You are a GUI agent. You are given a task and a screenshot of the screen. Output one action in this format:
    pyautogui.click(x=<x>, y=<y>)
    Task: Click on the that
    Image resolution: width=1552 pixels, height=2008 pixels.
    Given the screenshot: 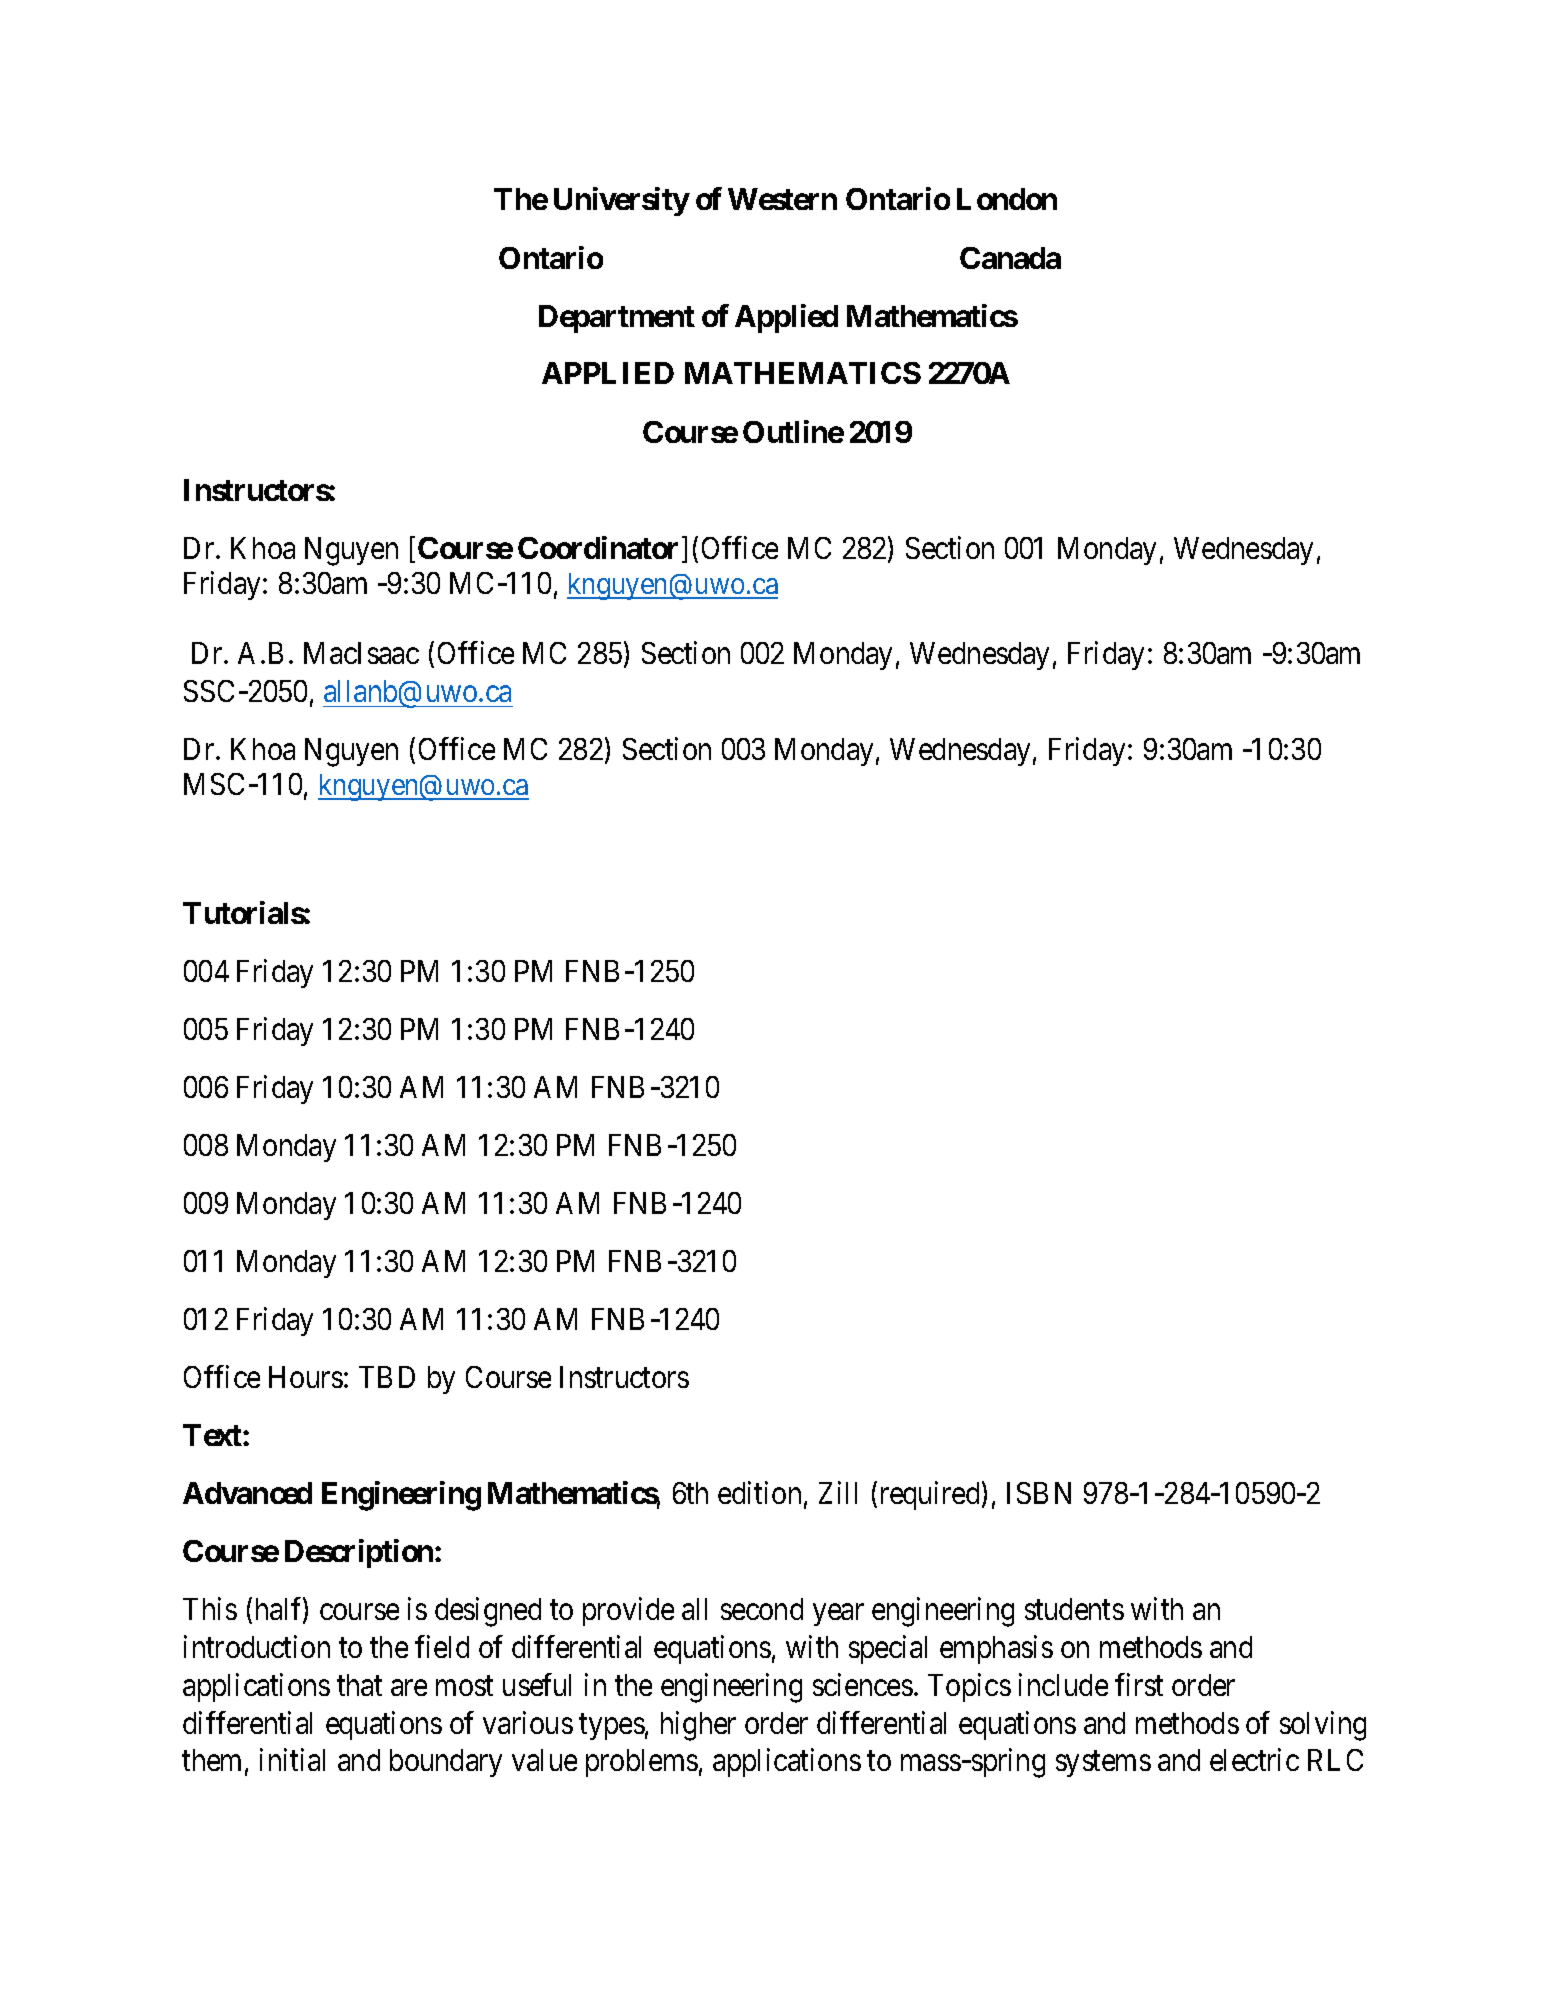 What is the action you would take?
    pyautogui.click(x=359, y=1685)
